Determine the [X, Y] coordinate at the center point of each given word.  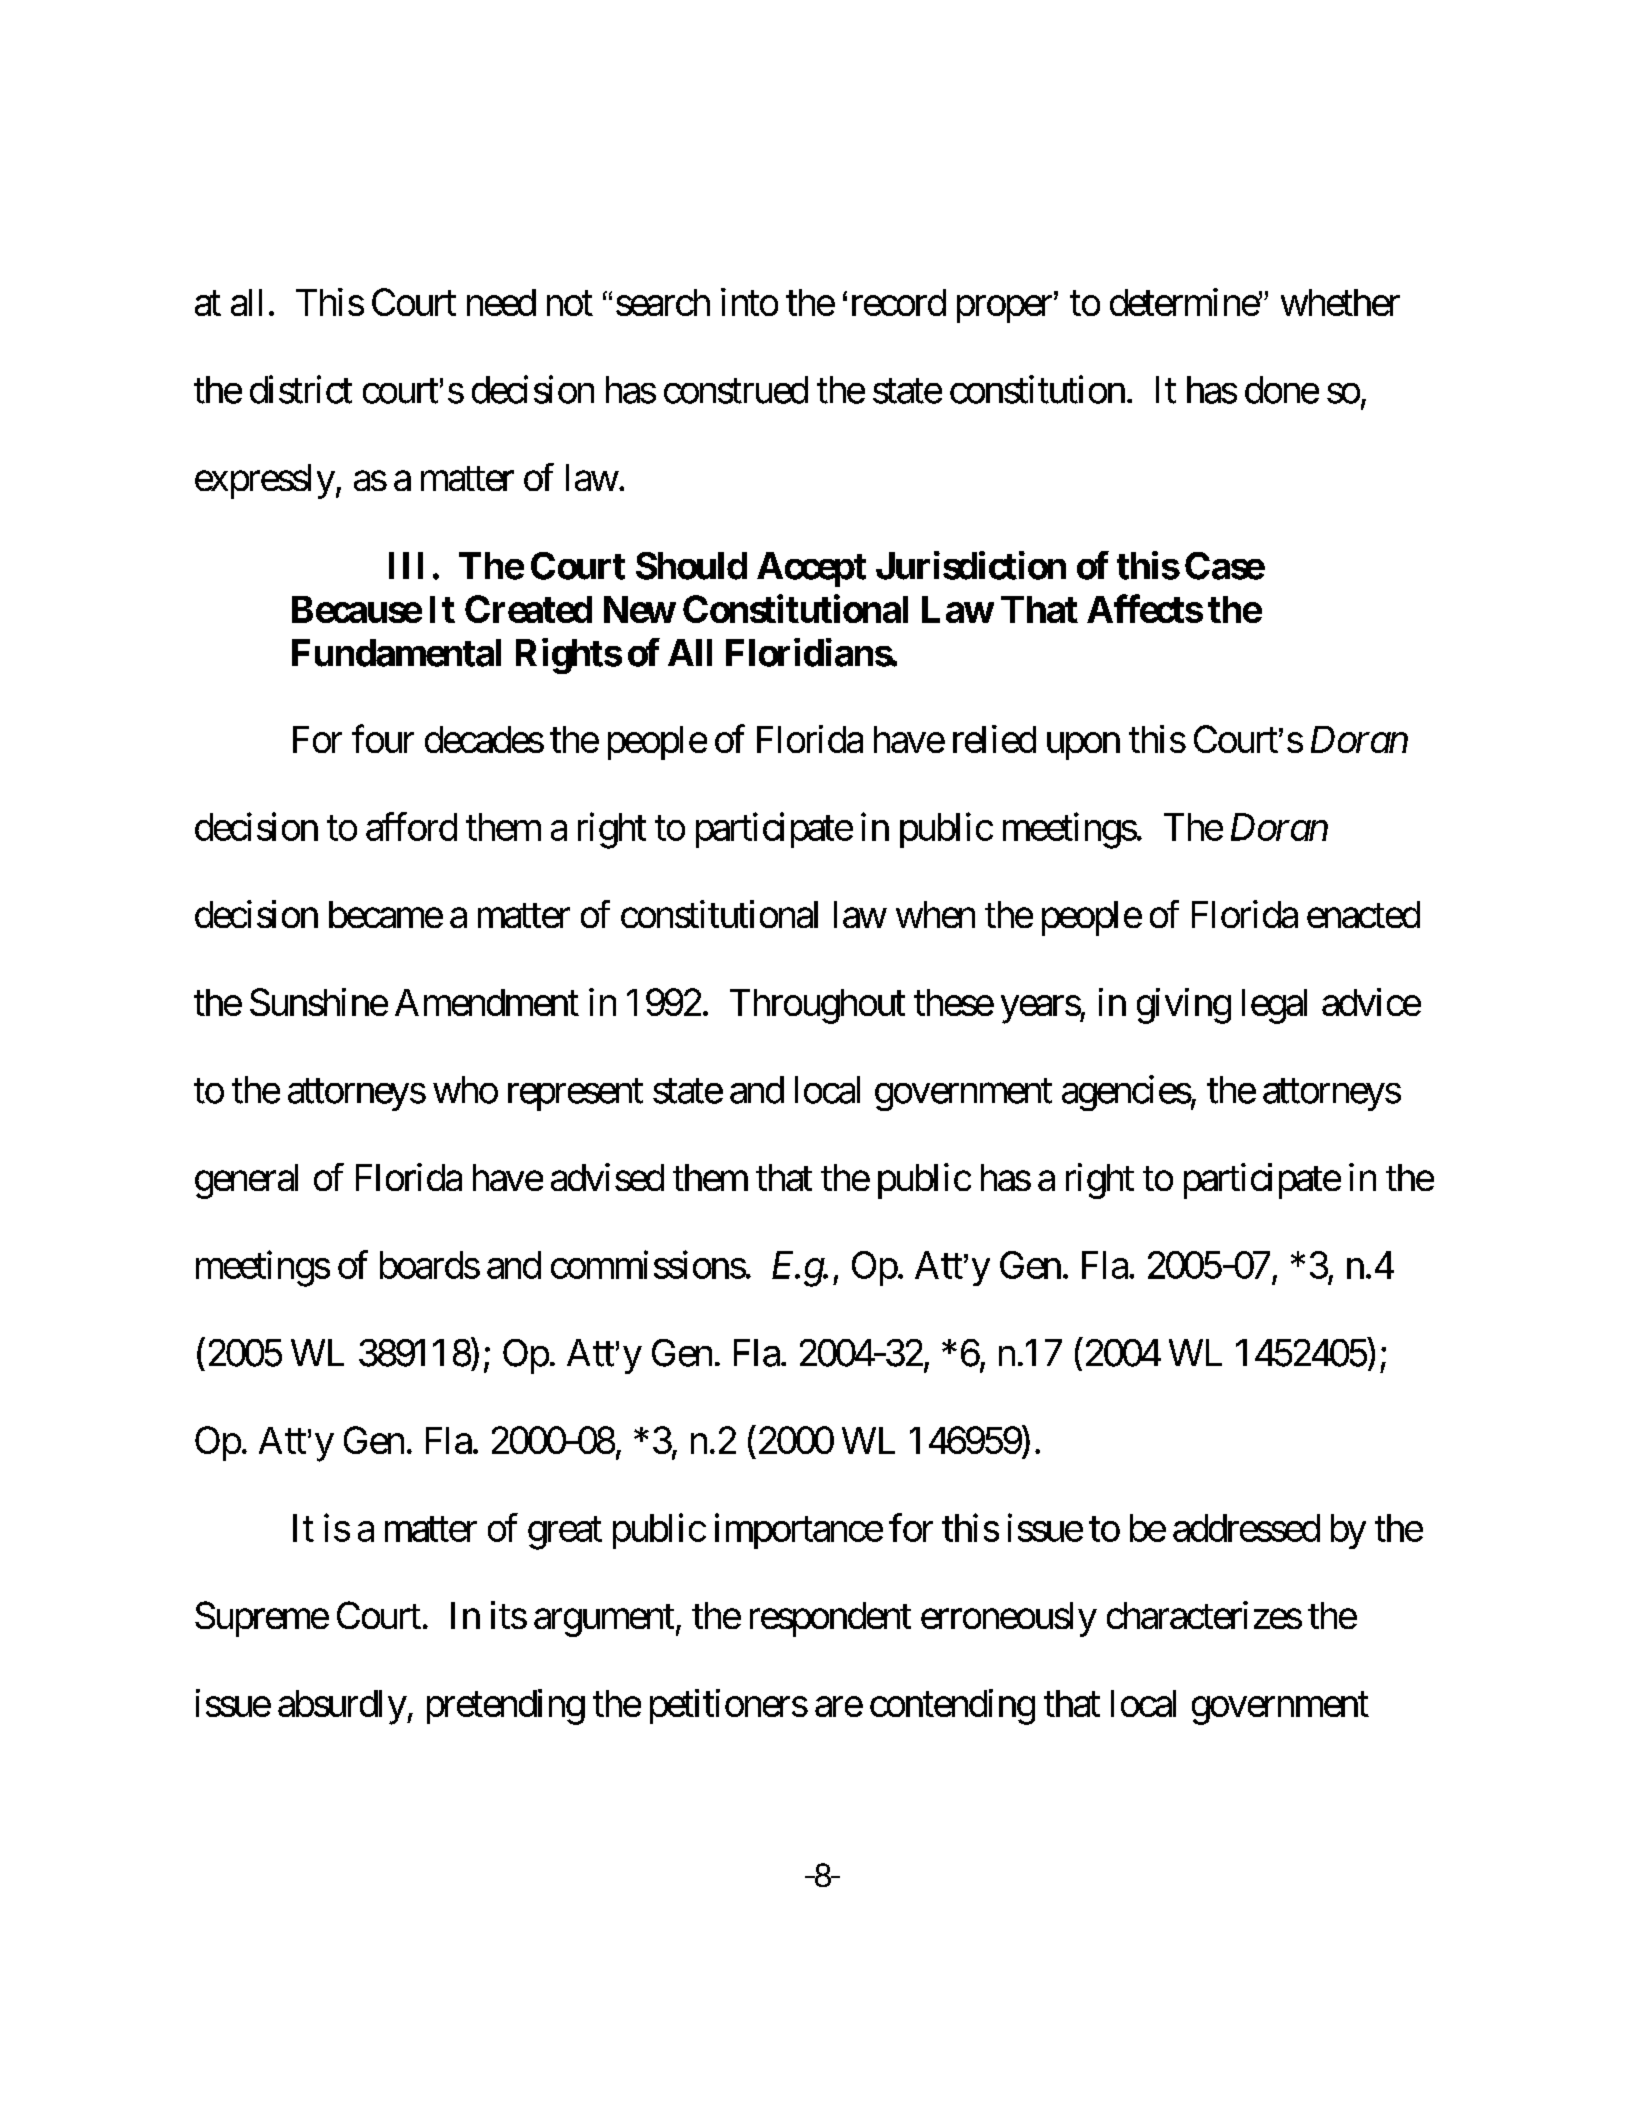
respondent [830, 1619]
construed [736, 390]
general [246, 1181]
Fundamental [396, 653]
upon [1083, 746]
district [301, 389]
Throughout [817, 1006]
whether [1340, 302]
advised [607, 1177]
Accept [811, 569]
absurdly [342, 1707]
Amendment [487, 1002]
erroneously [1009, 1619]
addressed [1246, 1528]
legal [1274, 1006]
